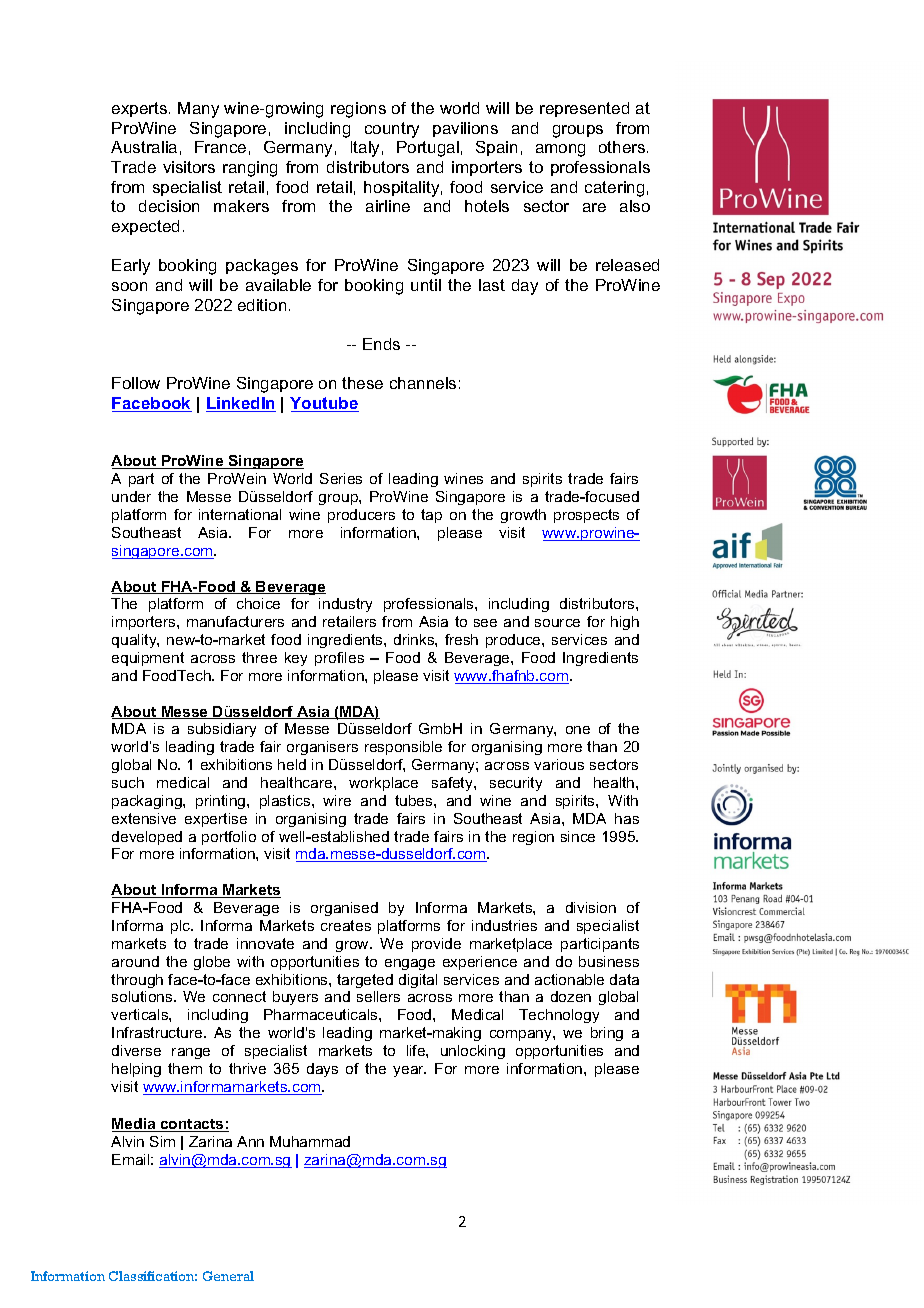 This screenshot has height=1308, width=924. Describe the element at coordinates (569, 979) in the screenshot. I see `actionable` at that location.
